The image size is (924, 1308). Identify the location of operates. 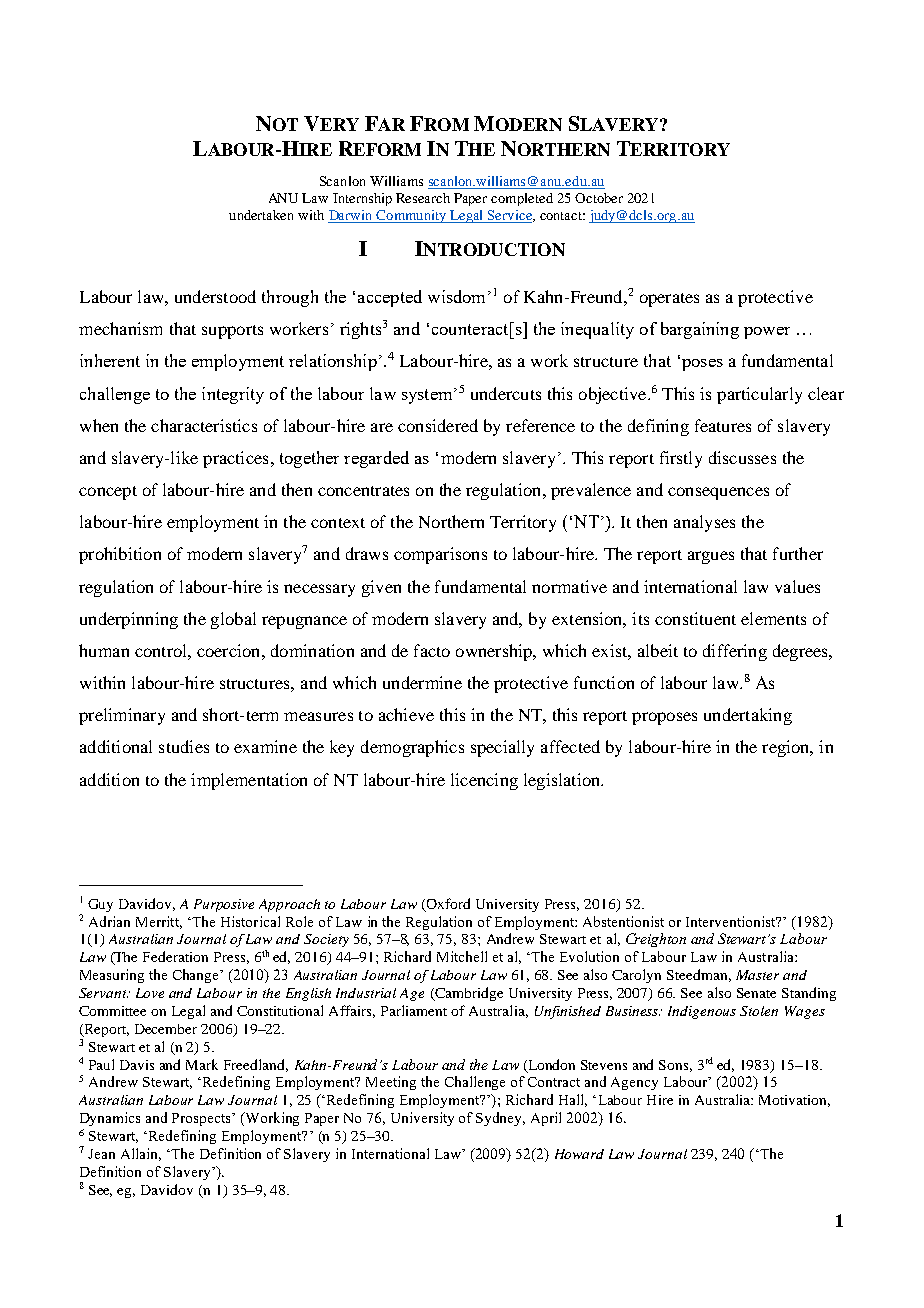
(669, 300).
